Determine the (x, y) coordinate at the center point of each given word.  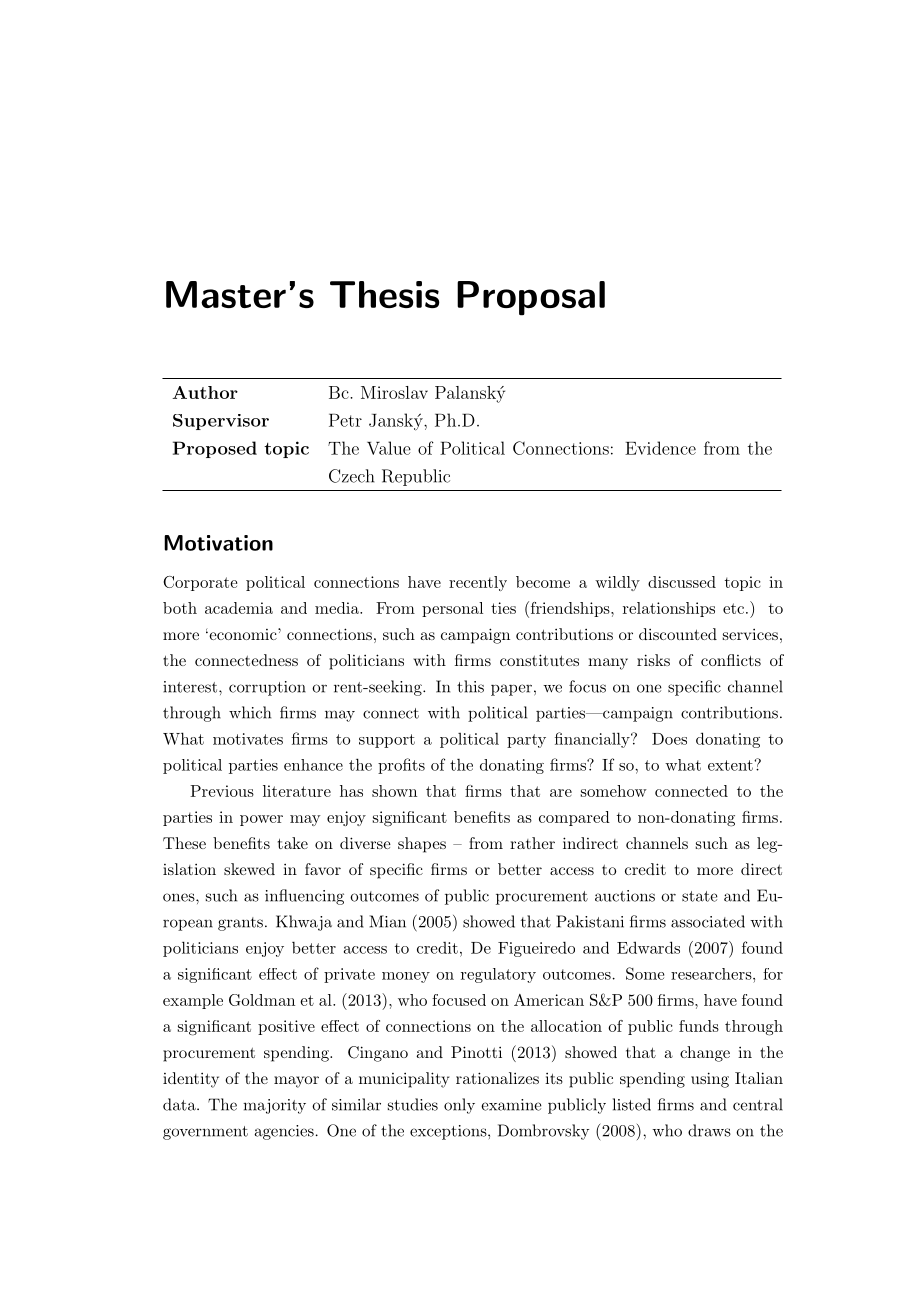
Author (205, 392)
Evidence (660, 448)
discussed (682, 582)
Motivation (218, 543)
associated (708, 921)
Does (669, 739)
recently (478, 583)
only (459, 1106)
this (470, 686)
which (250, 712)
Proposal (531, 298)
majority (274, 1106)
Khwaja (304, 923)
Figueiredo (536, 949)
